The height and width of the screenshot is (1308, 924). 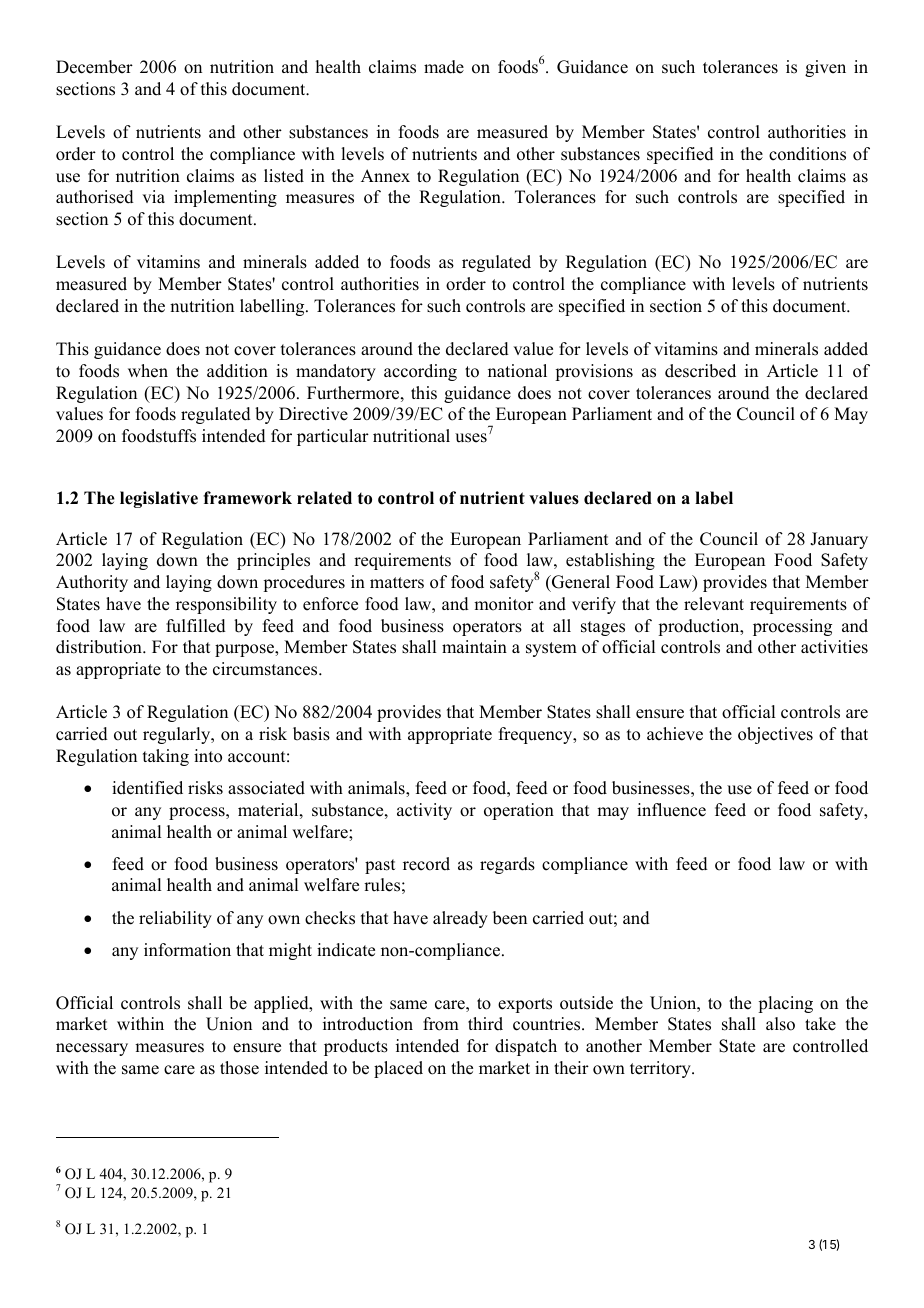 What do you see at coordinates (485, 1024) in the screenshot?
I see `third` at bounding box center [485, 1024].
